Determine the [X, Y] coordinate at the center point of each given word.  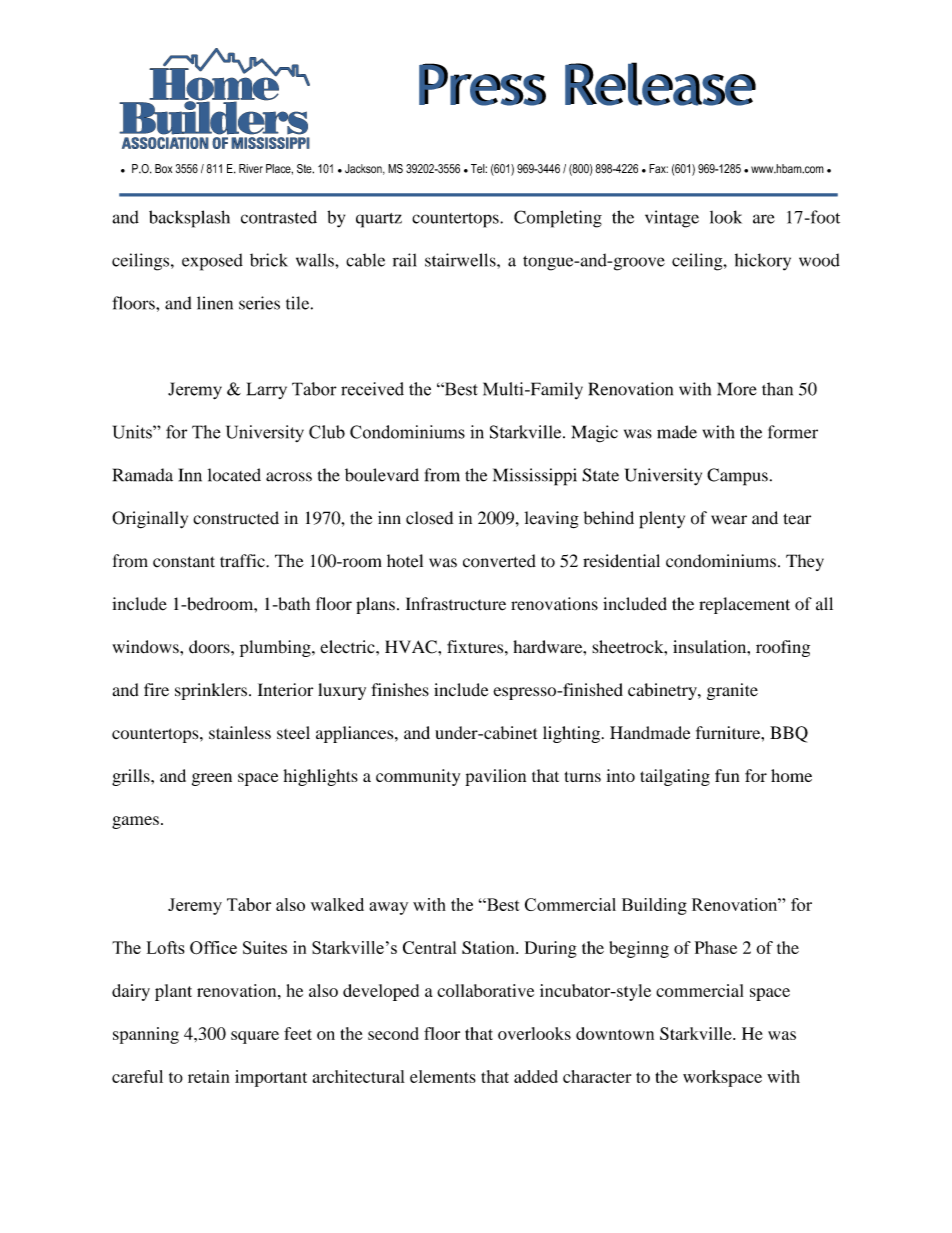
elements [443, 1076]
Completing [558, 219]
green [212, 779]
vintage [672, 219]
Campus [737, 477]
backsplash [189, 219]
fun [727, 775]
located [234, 475]
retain [209, 1076]
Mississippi [535, 477]
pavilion [495, 777]
